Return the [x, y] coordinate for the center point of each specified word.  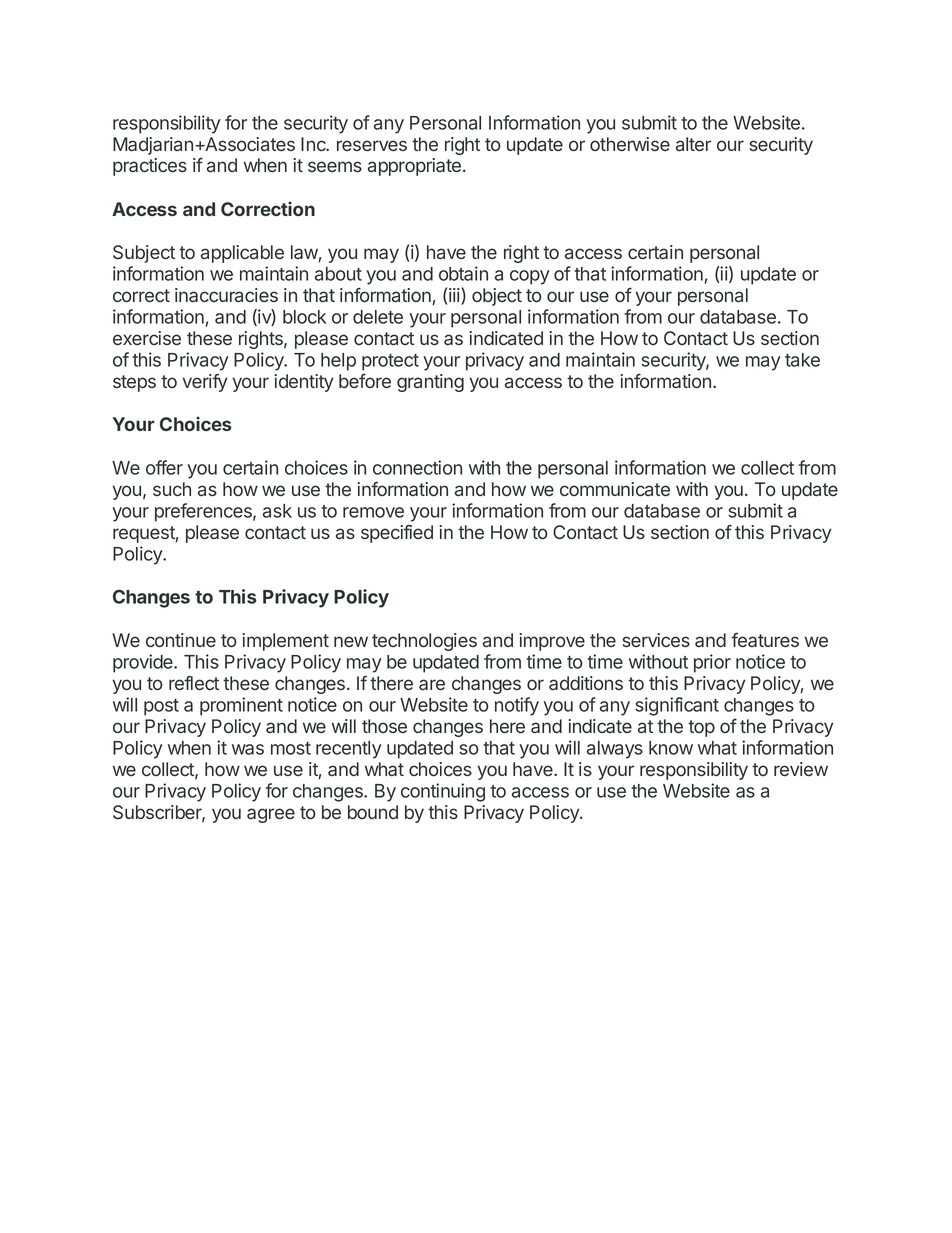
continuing [443, 792]
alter [693, 144]
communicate [615, 489]
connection [417, 467]
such [172, 489]
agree [271, 815]
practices [150, 167]
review [801, 769]
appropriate [414, 167]
